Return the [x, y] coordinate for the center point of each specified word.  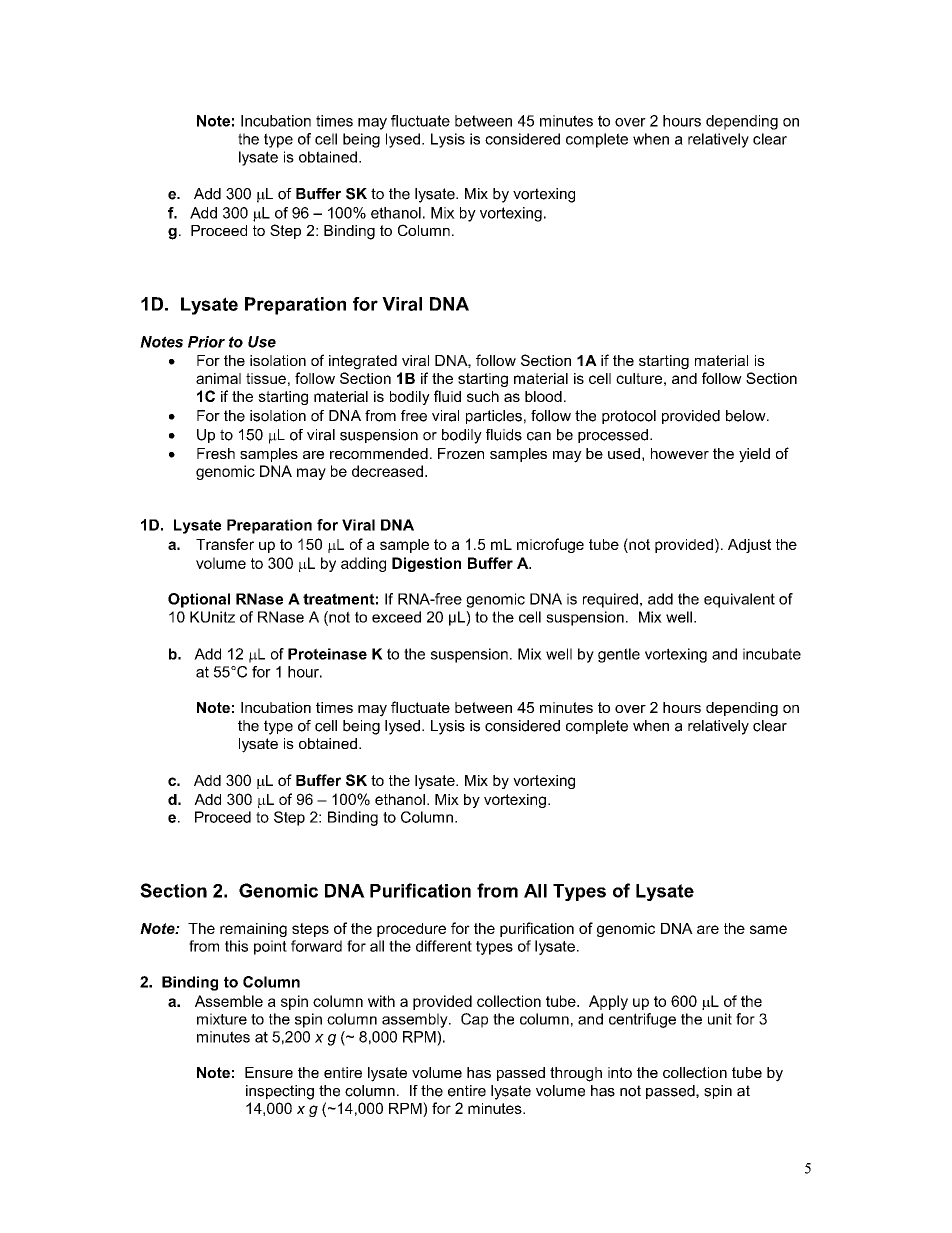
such [483, 396]
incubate [772, 654]
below [747, 416]
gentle [619, 655]
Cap [474, 1020]
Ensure [269, 1072]
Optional [199, 600]
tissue [266, 378]
